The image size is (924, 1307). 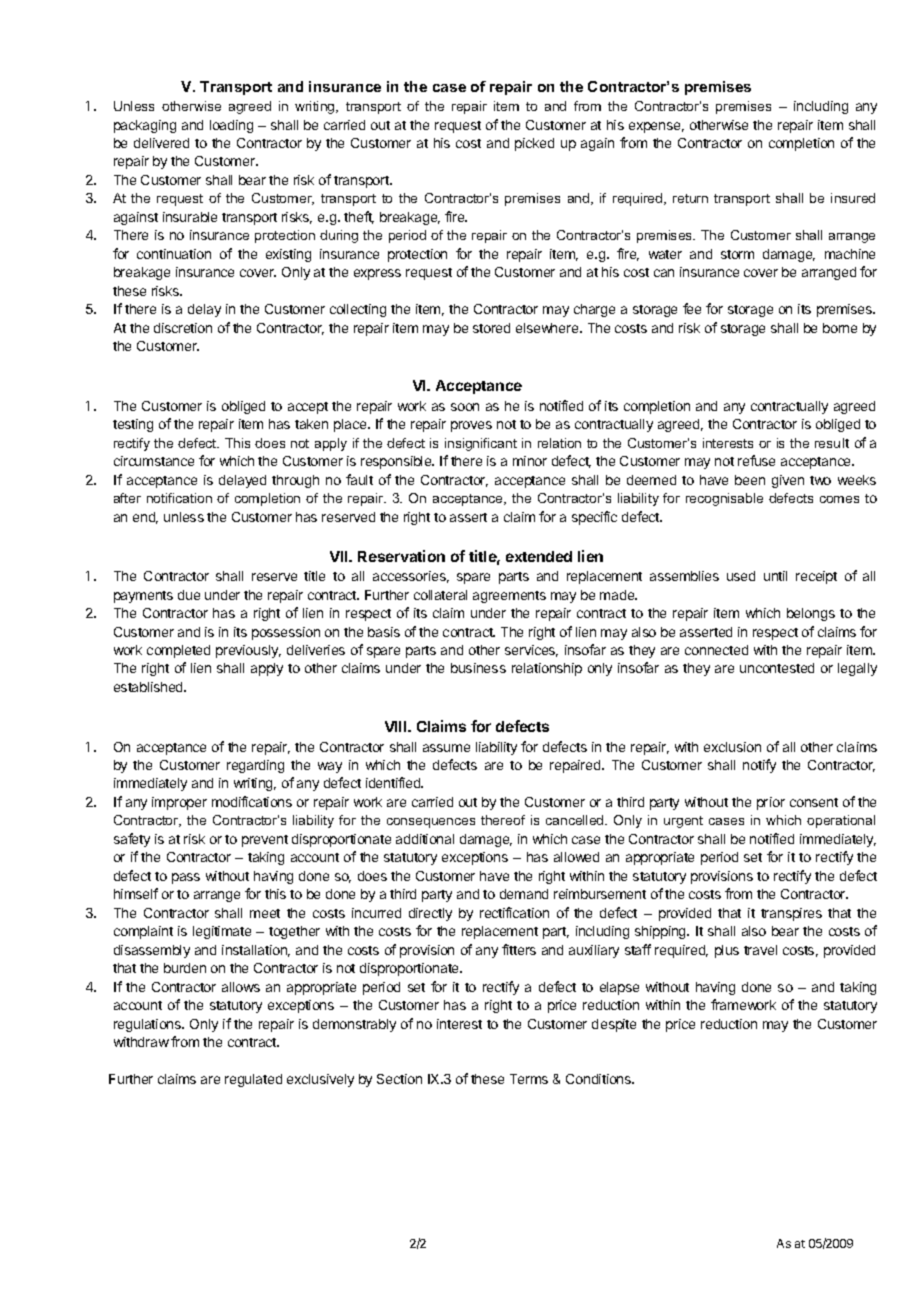 I want to click on picked, so click(x=534, y=144).
